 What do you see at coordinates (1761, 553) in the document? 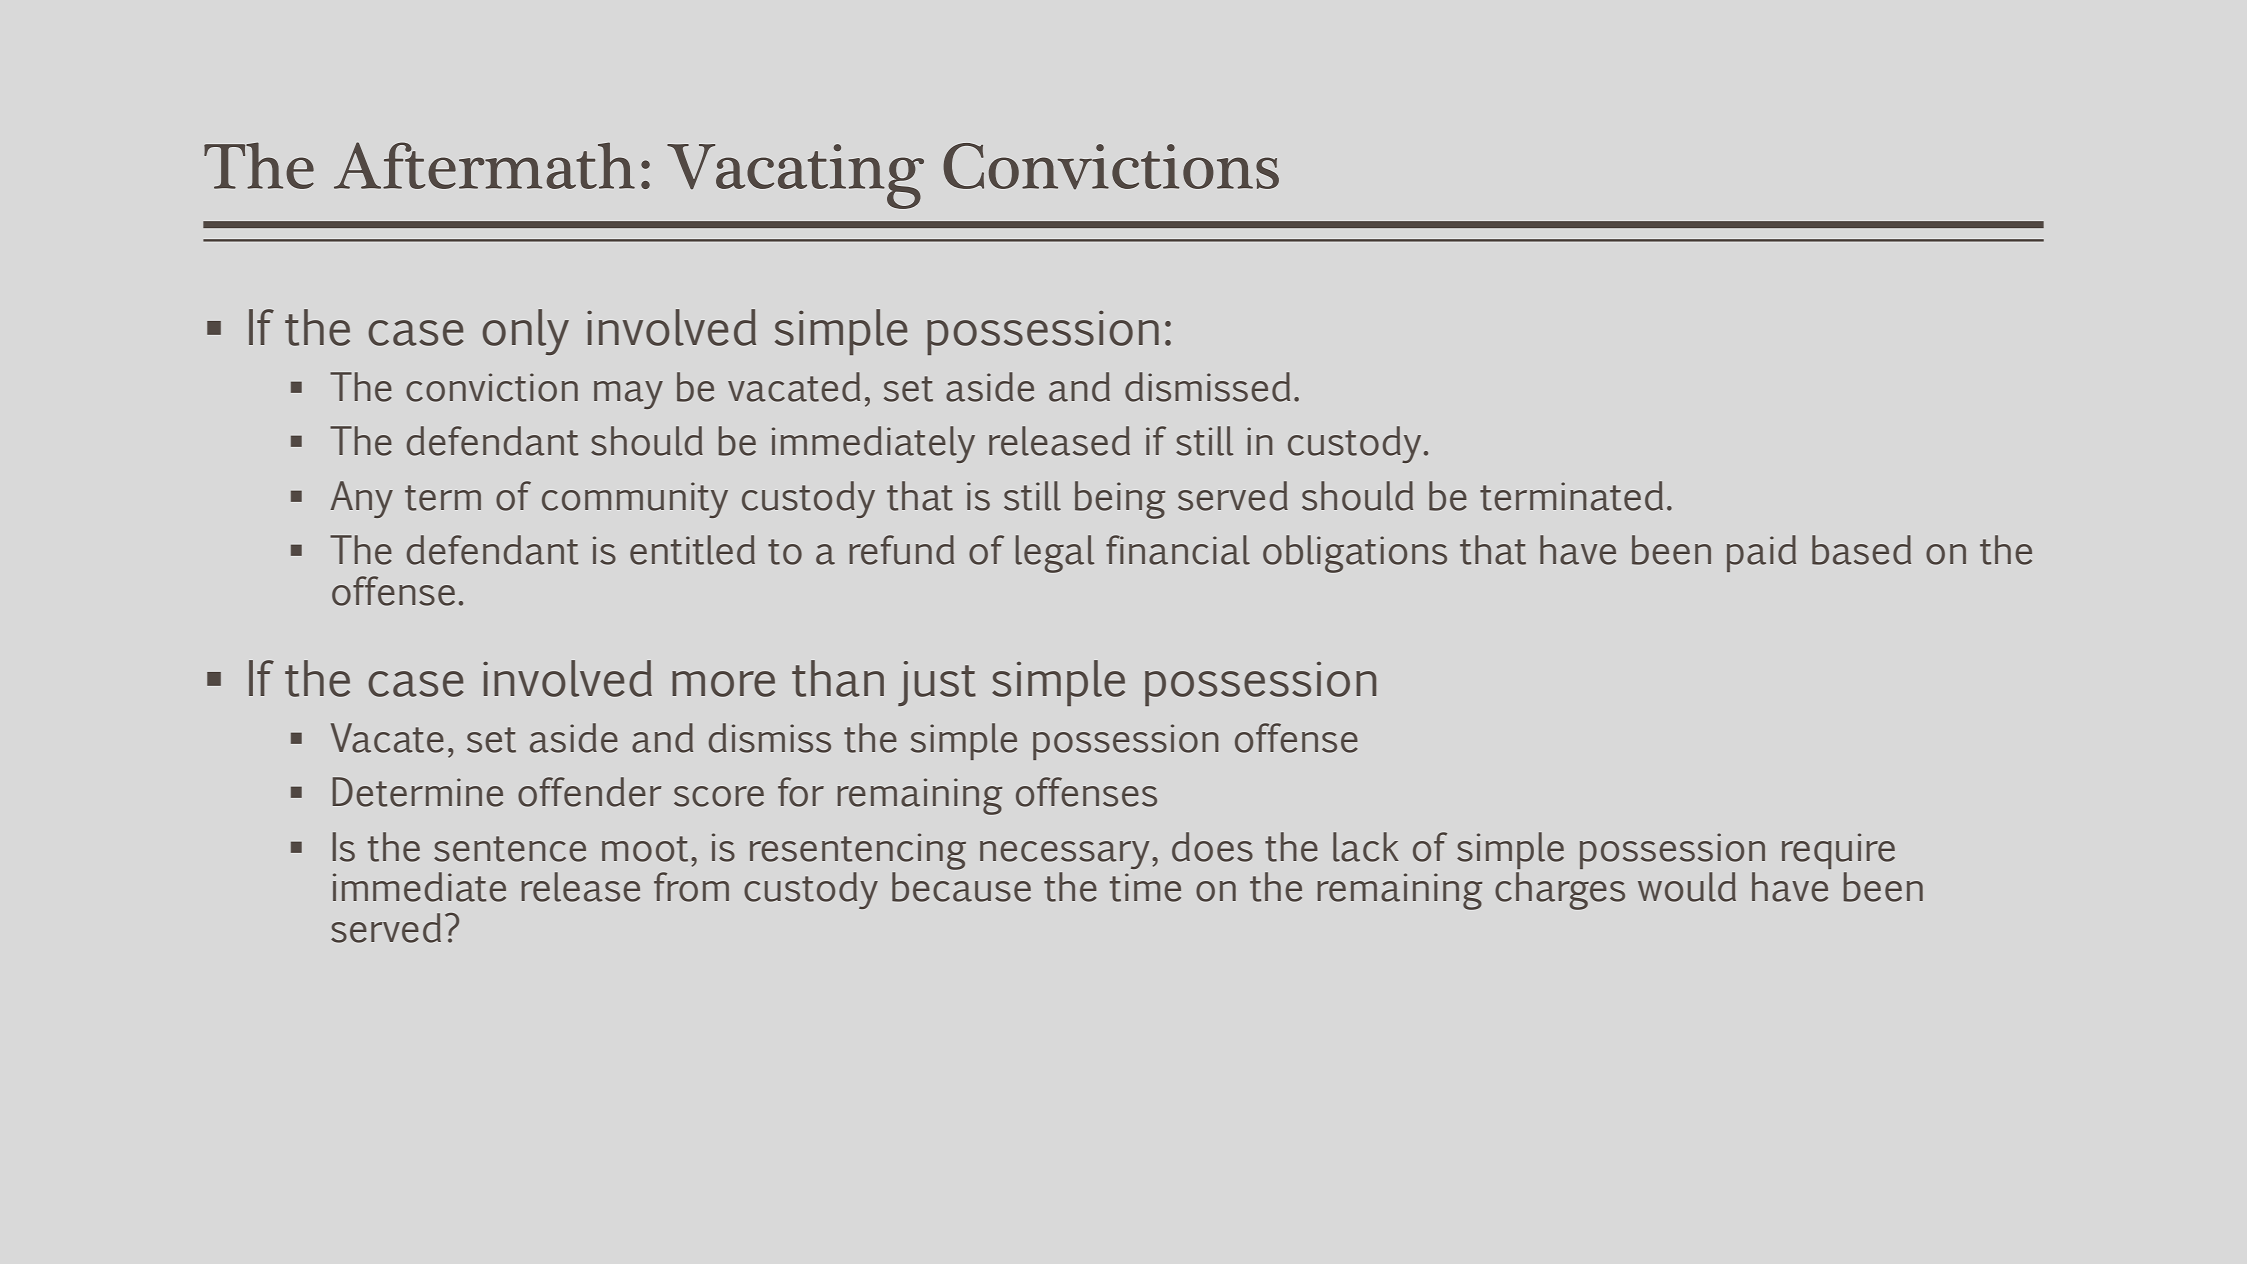
I see `paid` at bounding box center [1761, 553].
